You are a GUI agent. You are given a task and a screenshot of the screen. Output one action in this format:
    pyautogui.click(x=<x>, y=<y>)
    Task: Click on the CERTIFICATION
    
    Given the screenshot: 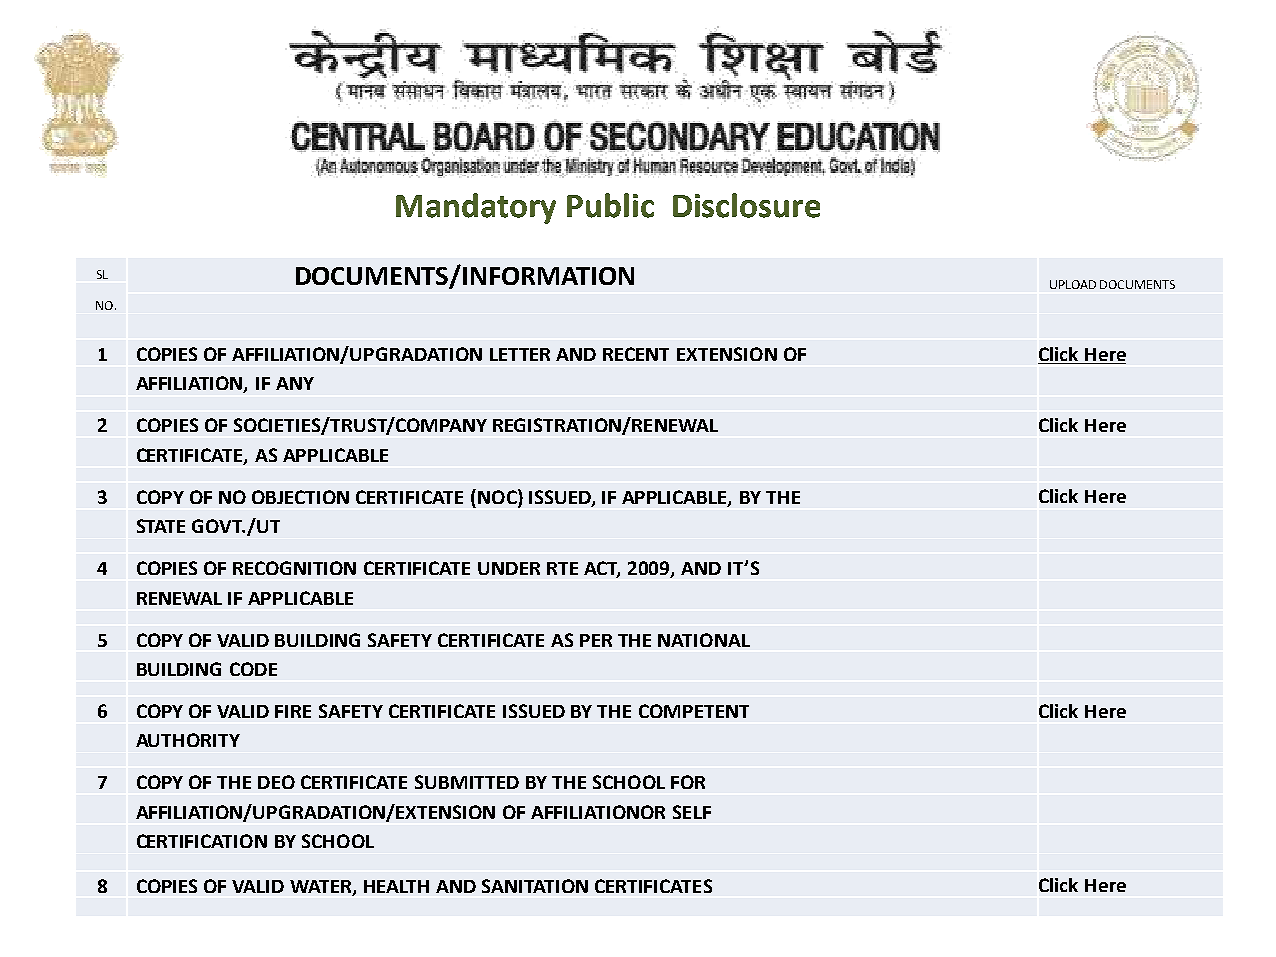 What is the action you would take?
    pyautogui.click(x=202, y=841)
